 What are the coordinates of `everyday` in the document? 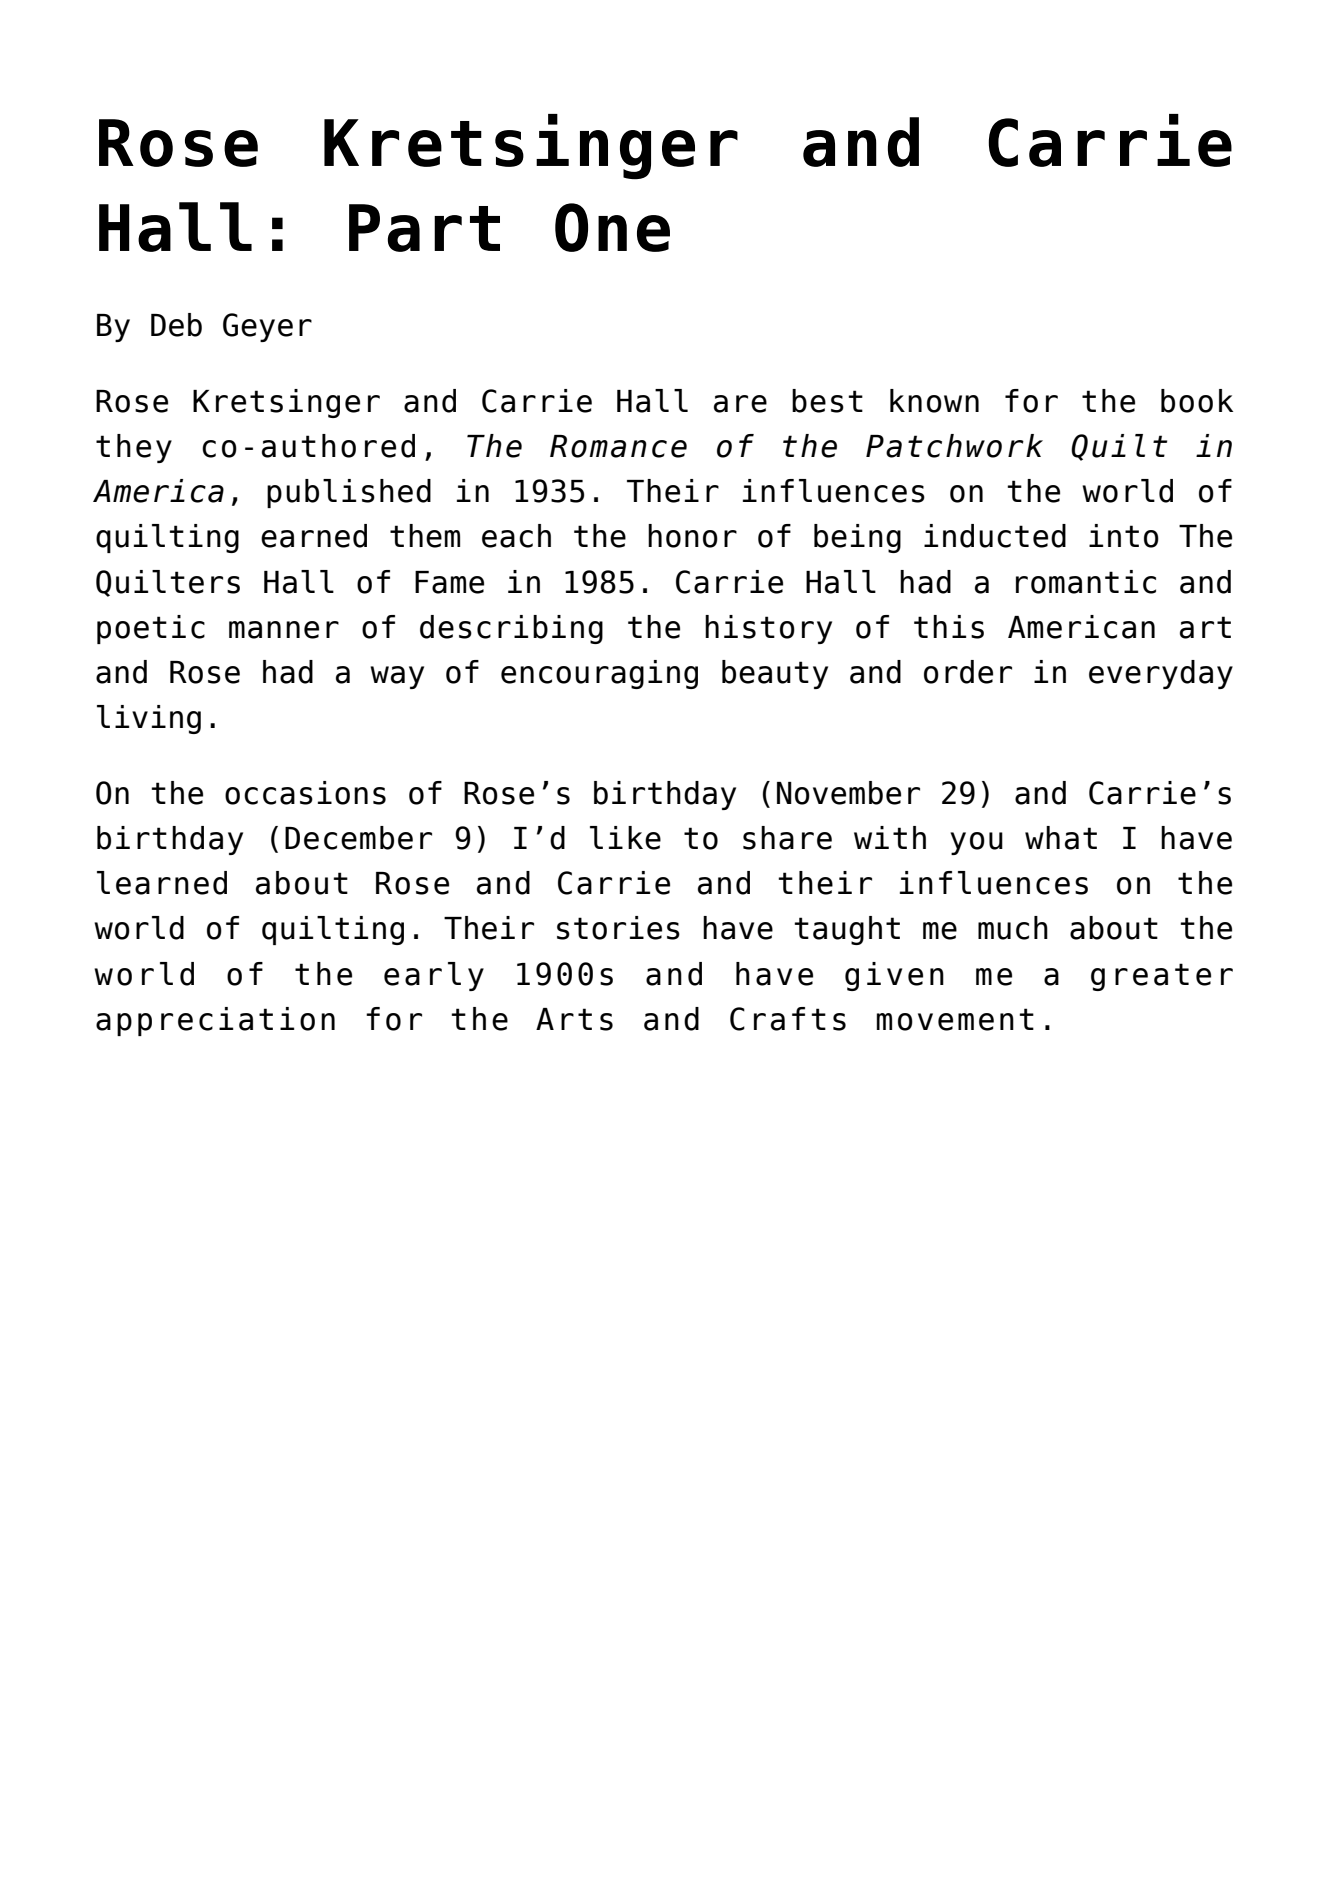 It's located at (1161, 674).
